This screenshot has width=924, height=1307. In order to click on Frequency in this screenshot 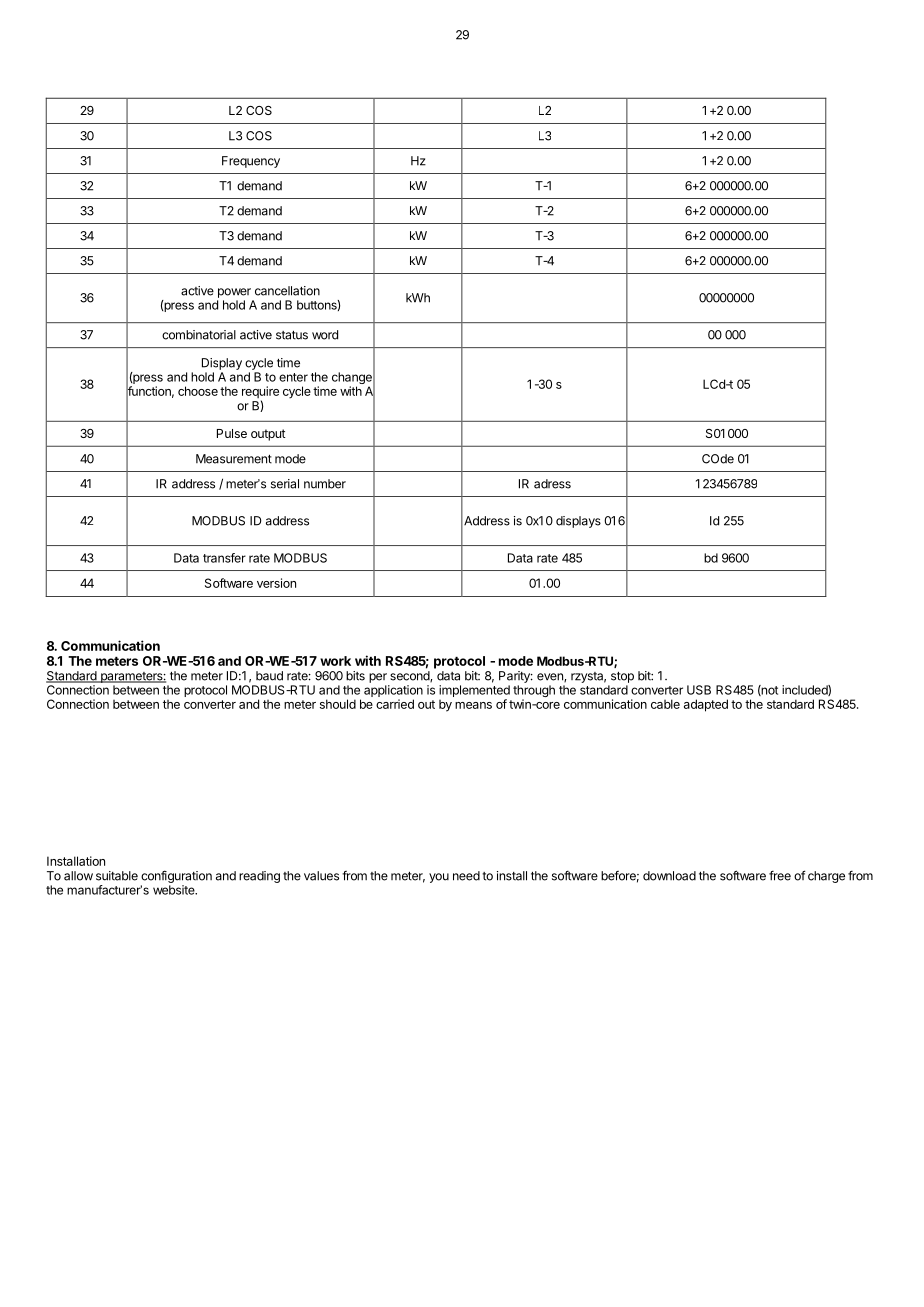, I will do `click(251, 162)`.
